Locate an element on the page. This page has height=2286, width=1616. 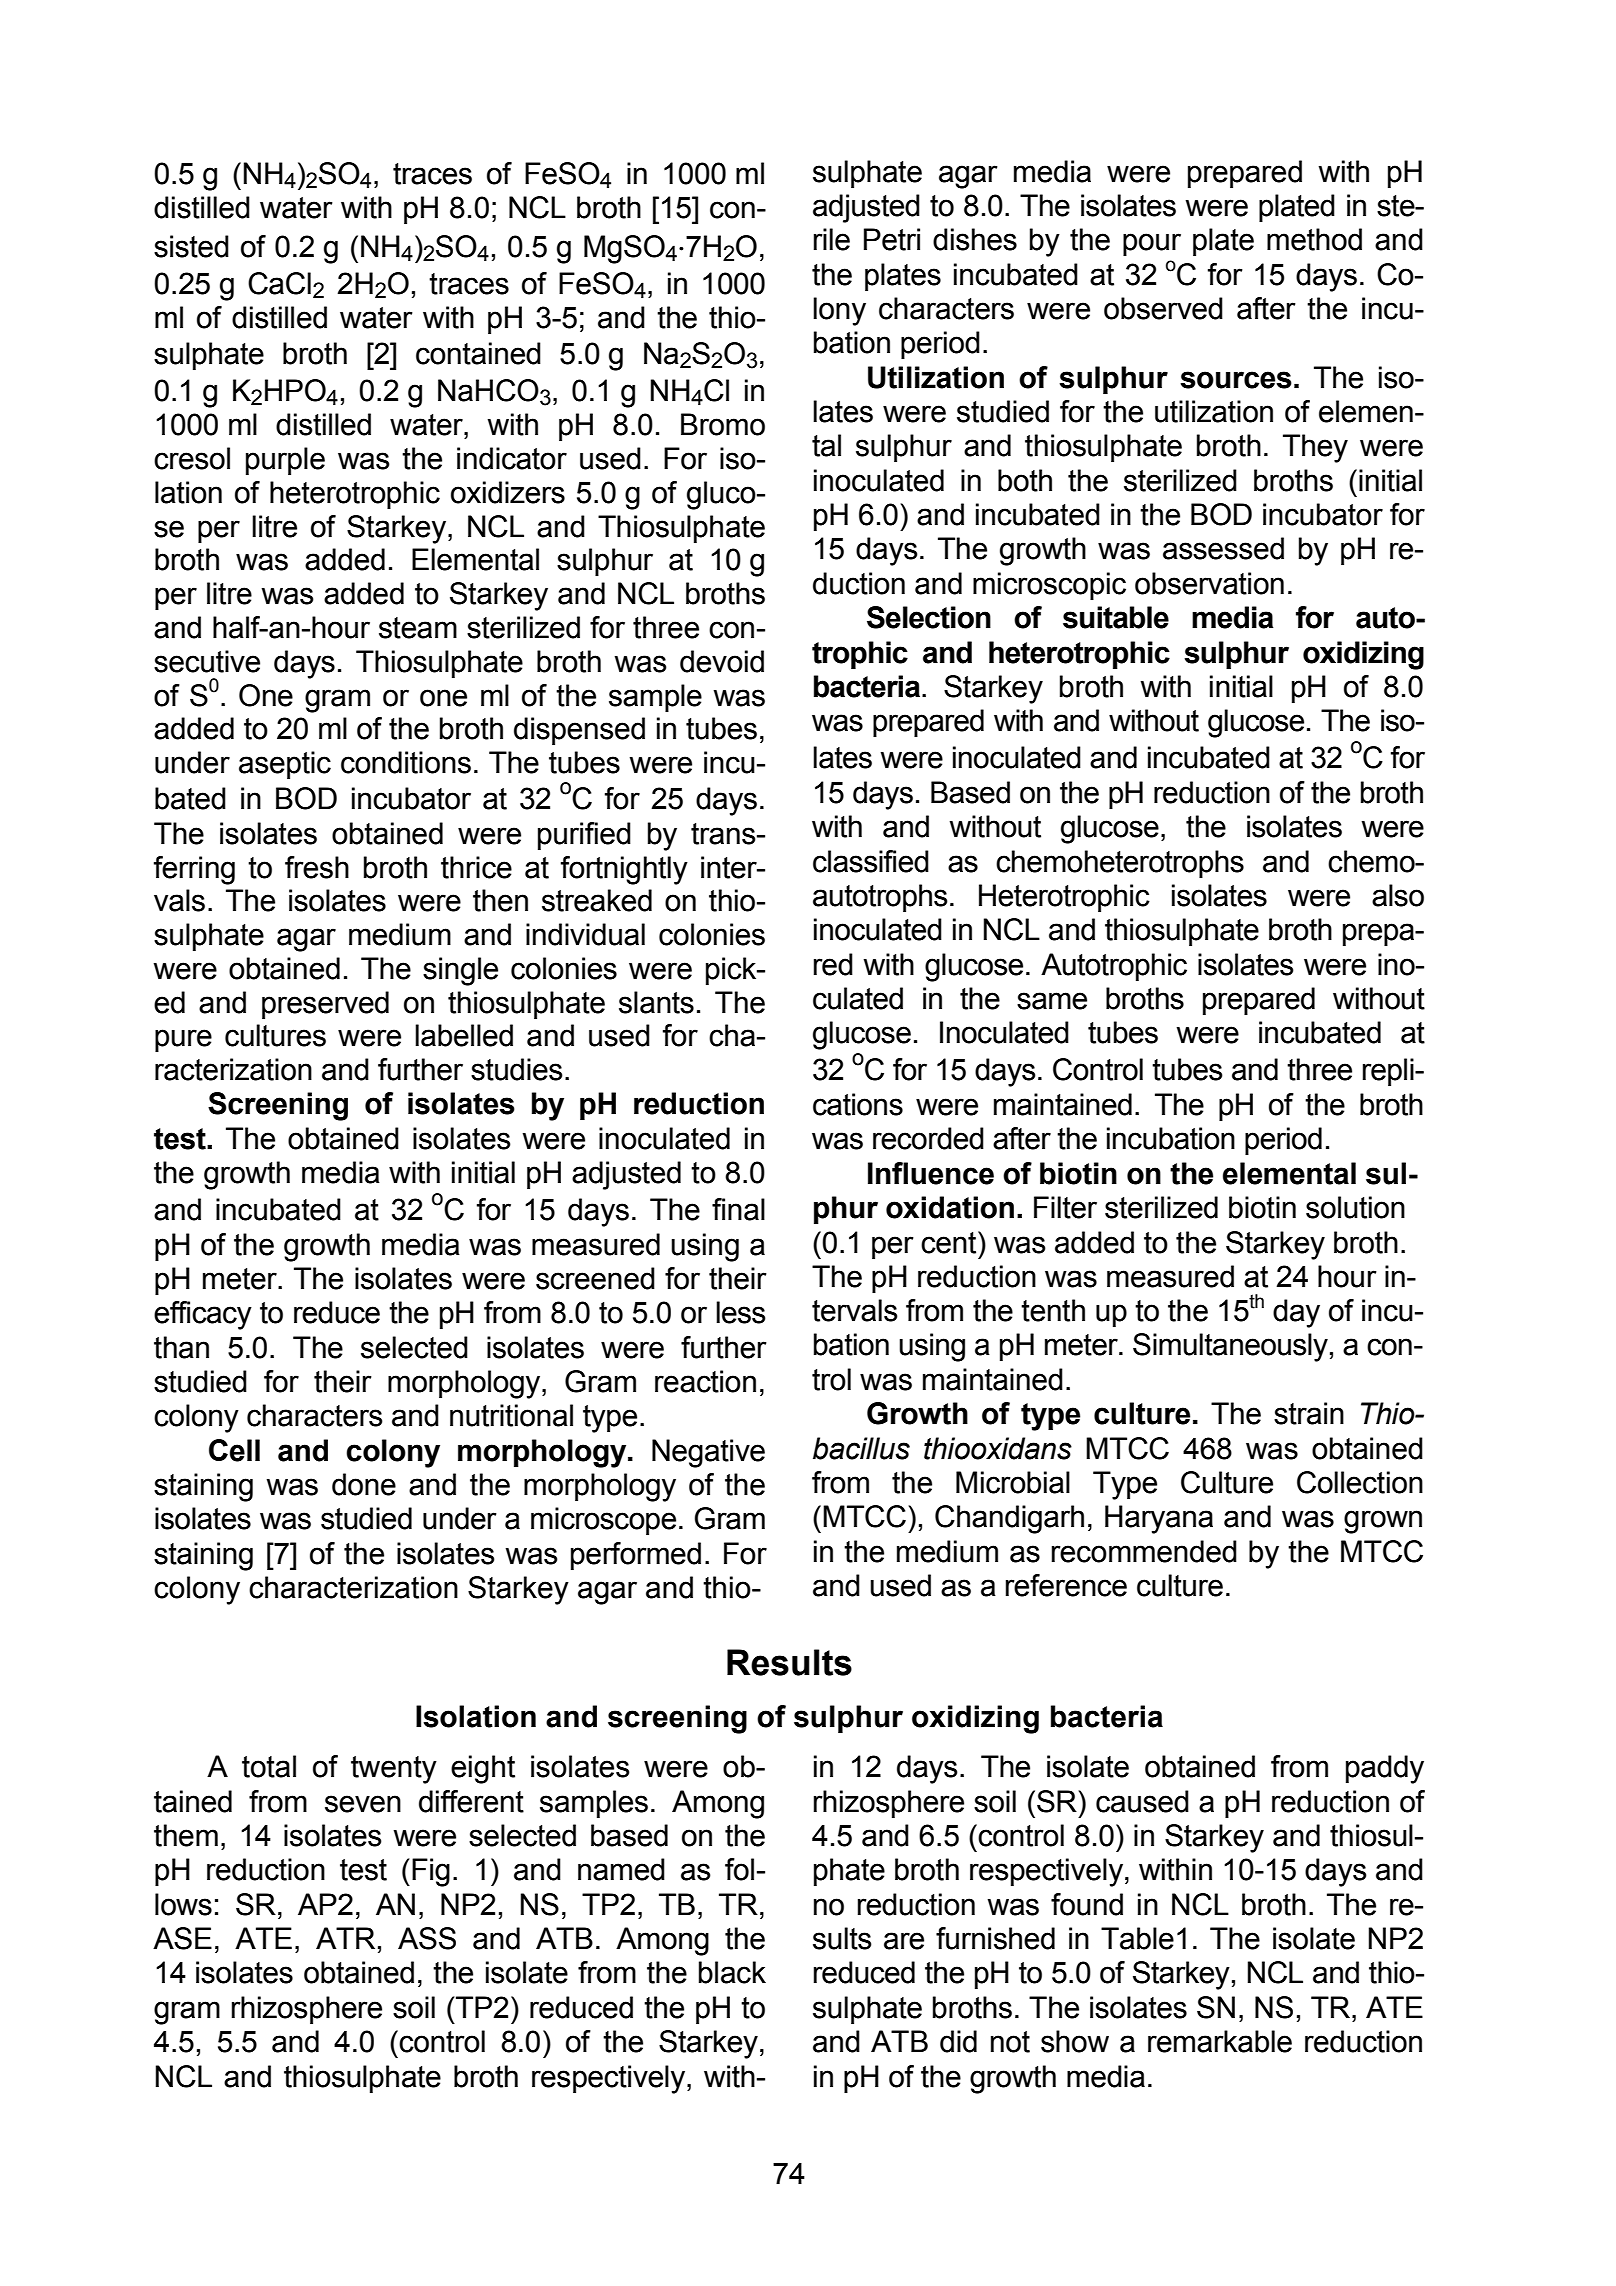
aseptic is located at coordinates (285, 765).
